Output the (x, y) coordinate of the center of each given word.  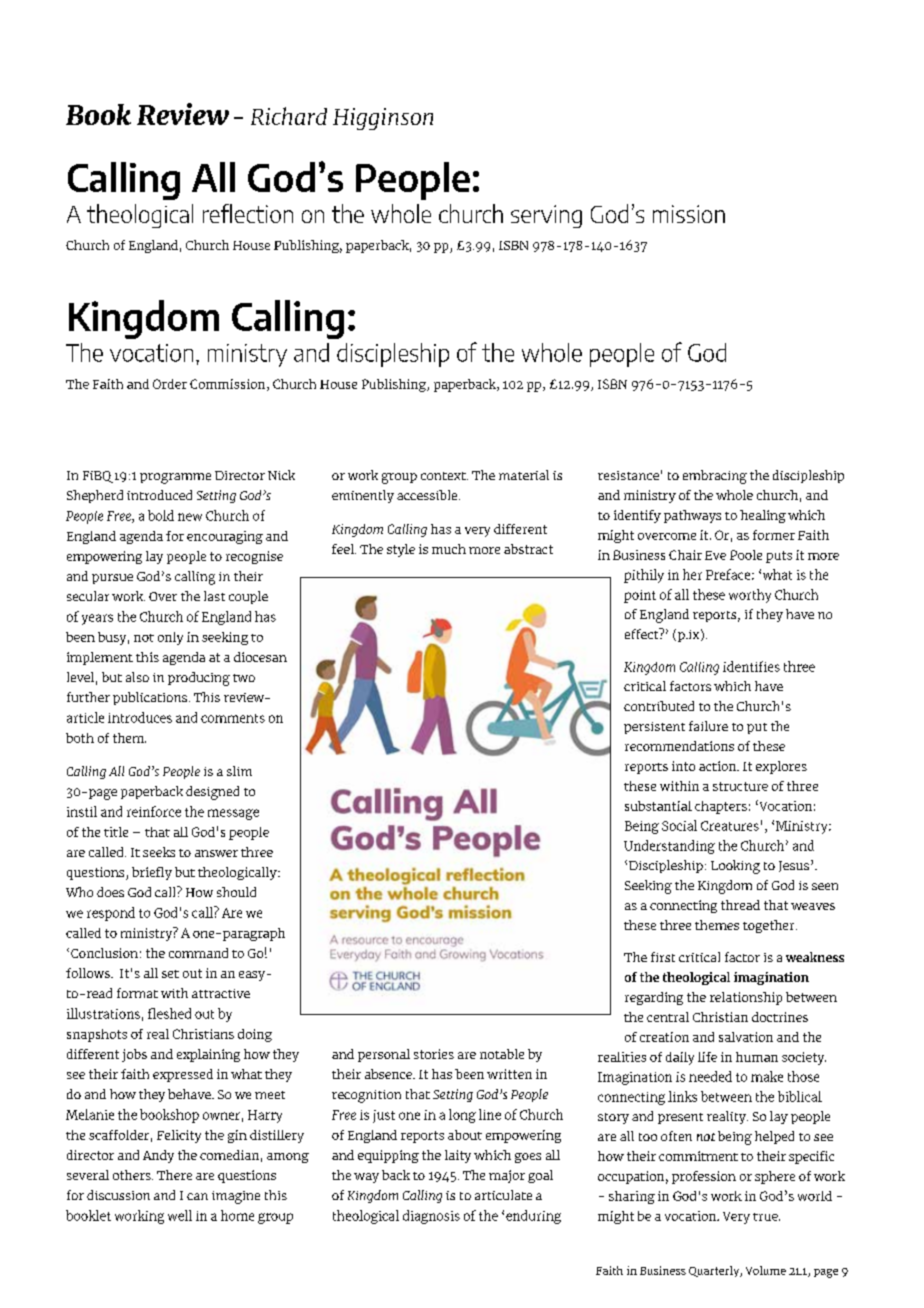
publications (151, 698)
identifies (751, 666)
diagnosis (431, 1217)
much (449, 549)
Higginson (383, 119)
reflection (248, 213)
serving (546, 216)
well (180, 1215)
